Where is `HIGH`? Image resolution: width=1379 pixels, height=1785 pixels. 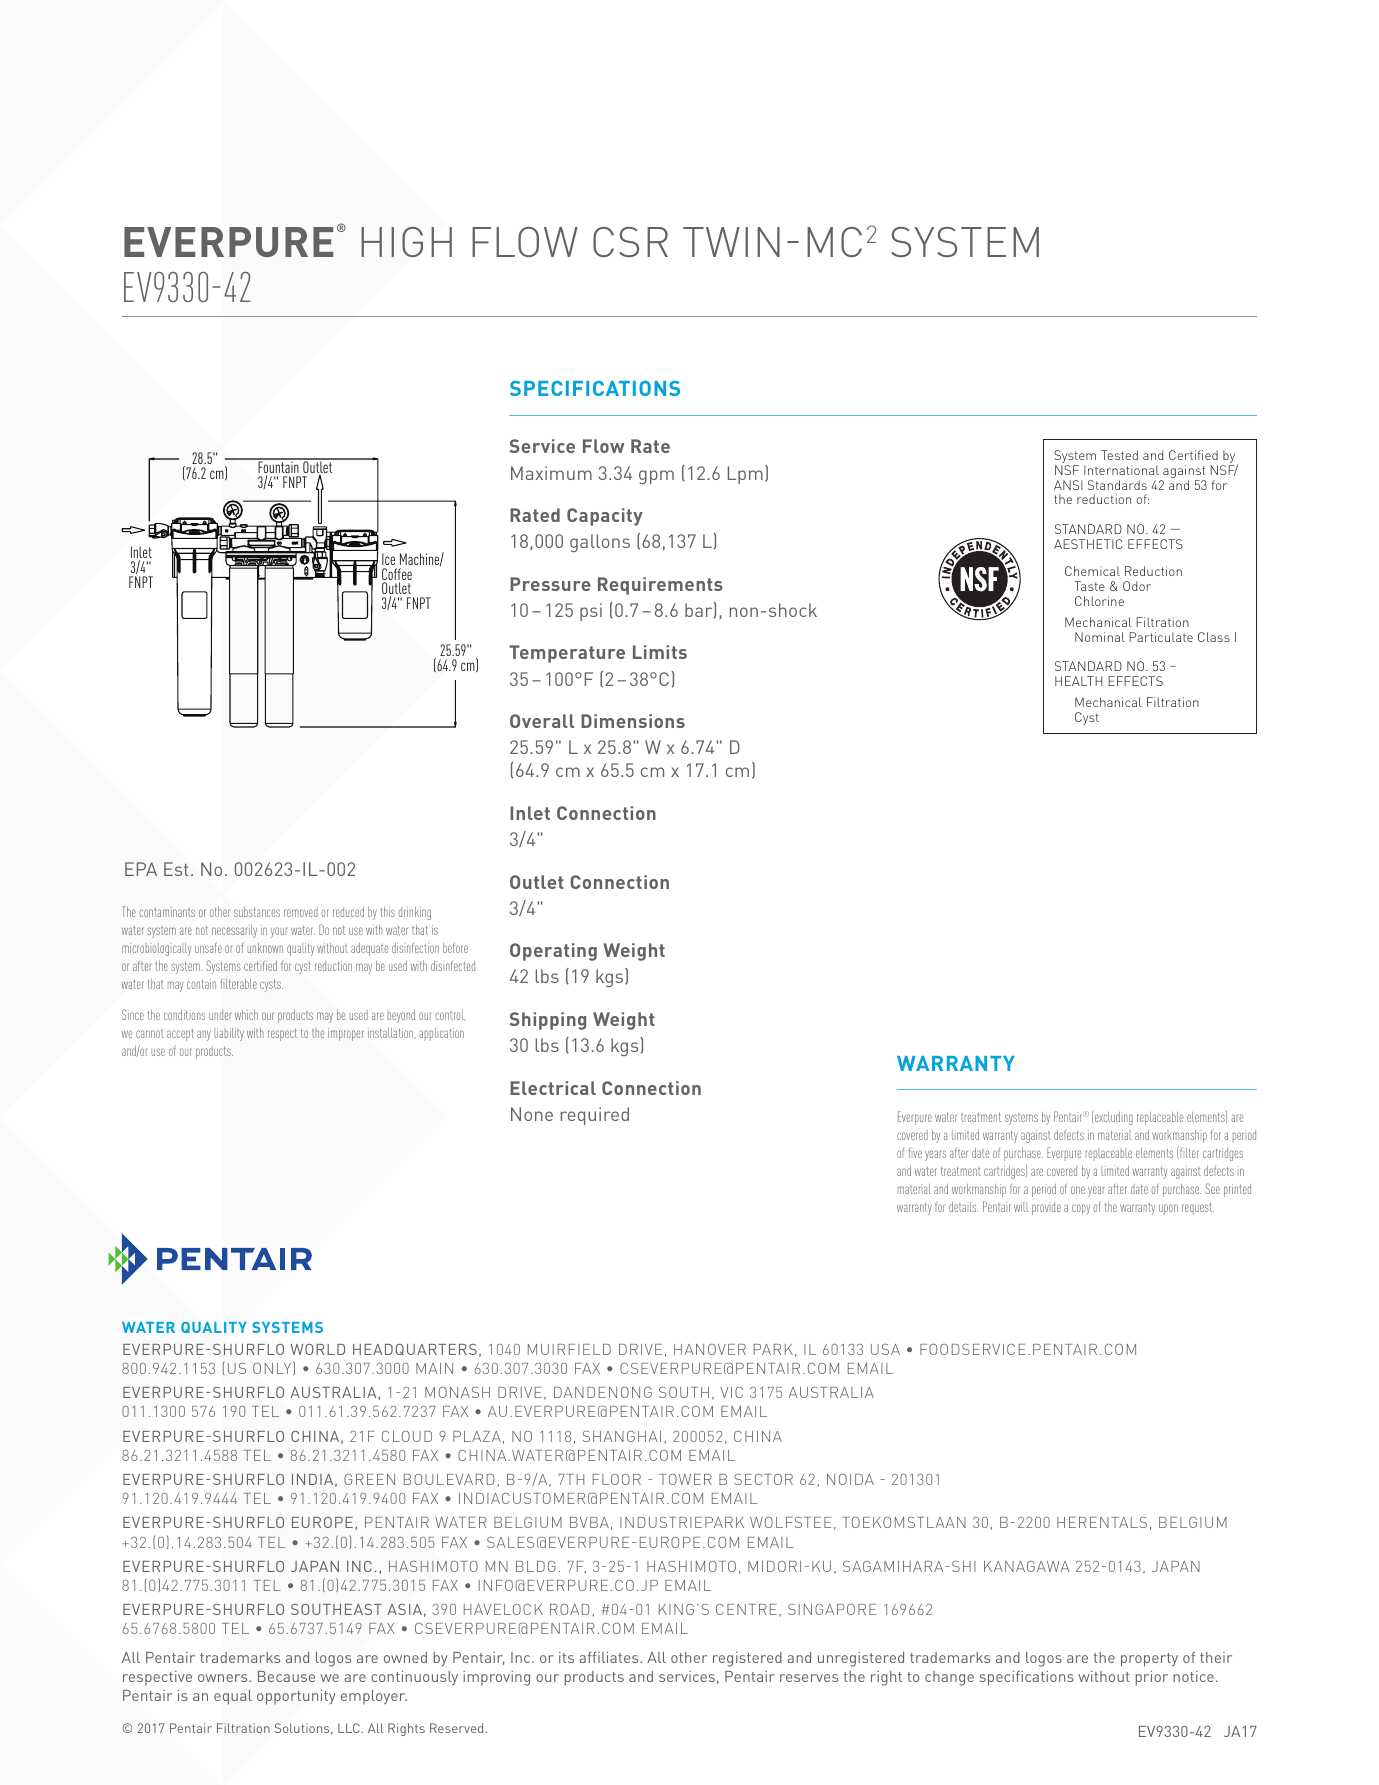 HIGH is located at coordinates (406, 242).
